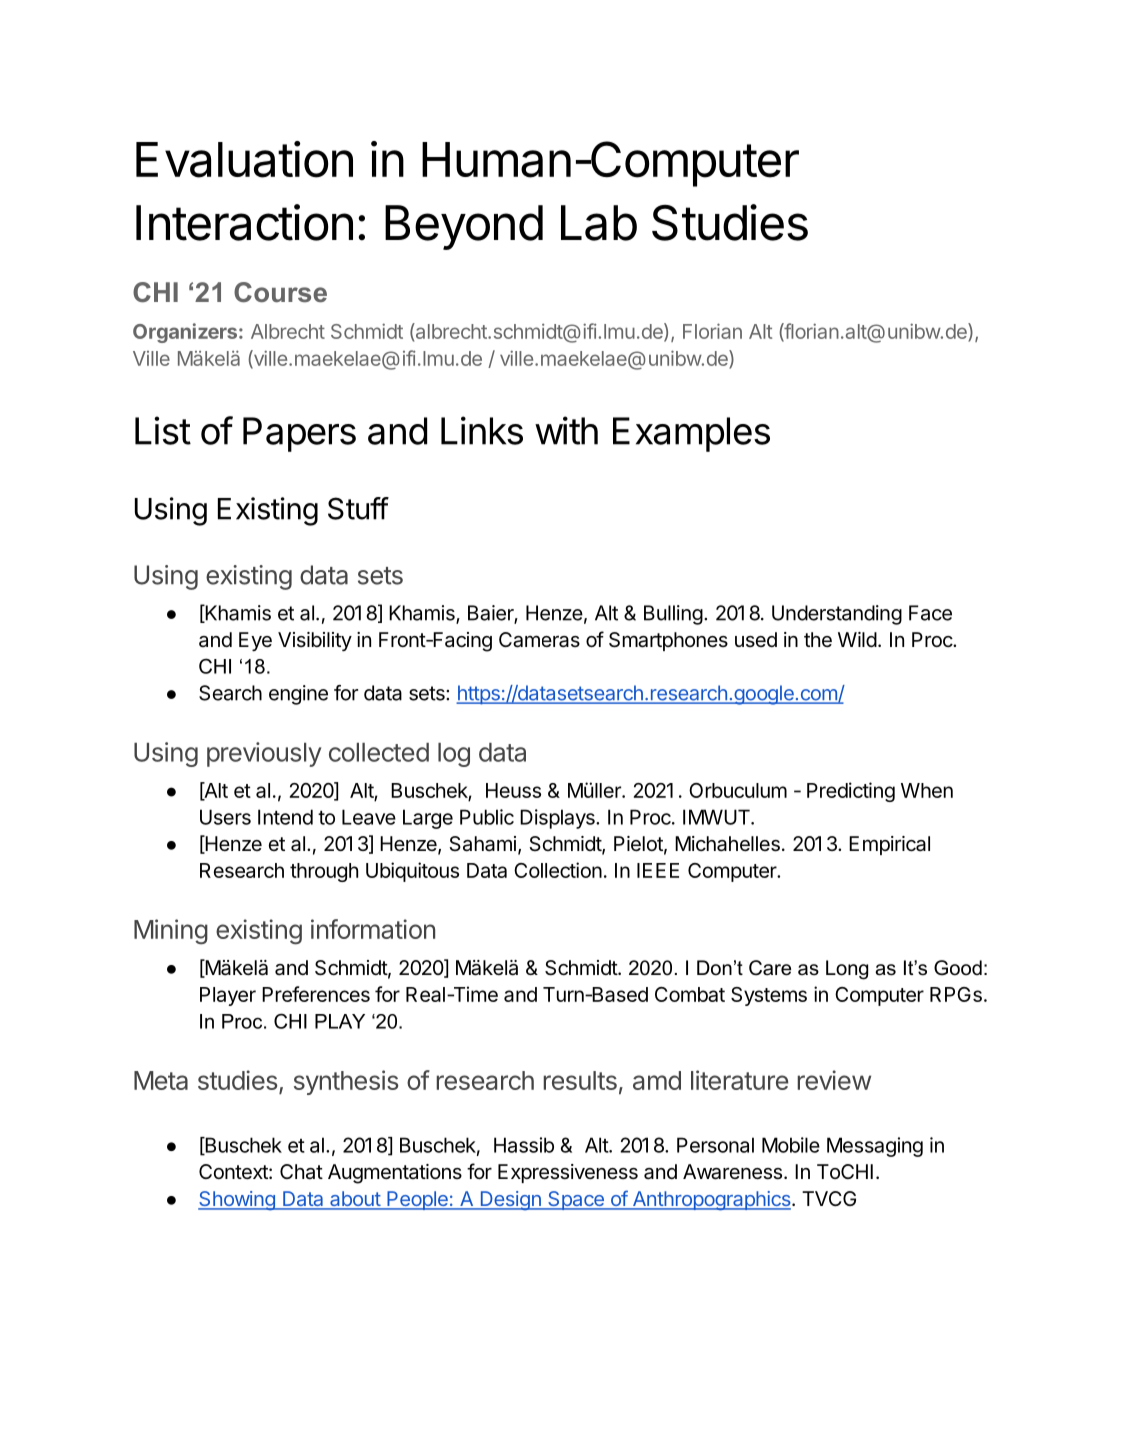 The width and height of the screenshot is (1123, 1453). I want to click on Chat, so click(301, 1172).
